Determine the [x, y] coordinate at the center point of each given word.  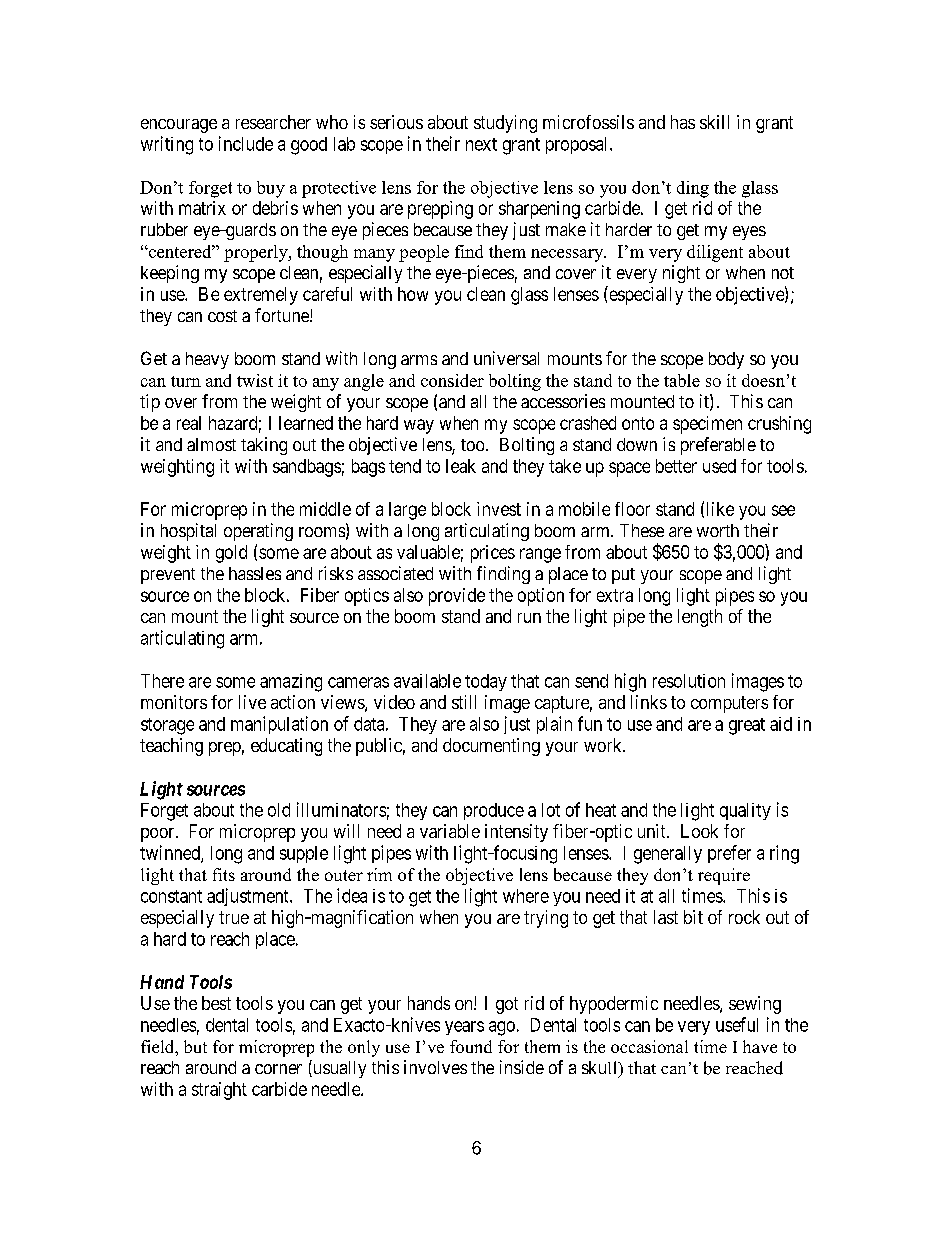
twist [255, 380]
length [700, 618]
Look [699, 831]
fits [224, 874]
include [246, 143]
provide [457, 597]
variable [450, 831]
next [481, 144]
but [195, 1046]
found [471, 1046]
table [682, 380]
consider [452, 380]
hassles [255, 573]
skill [714, 122]
